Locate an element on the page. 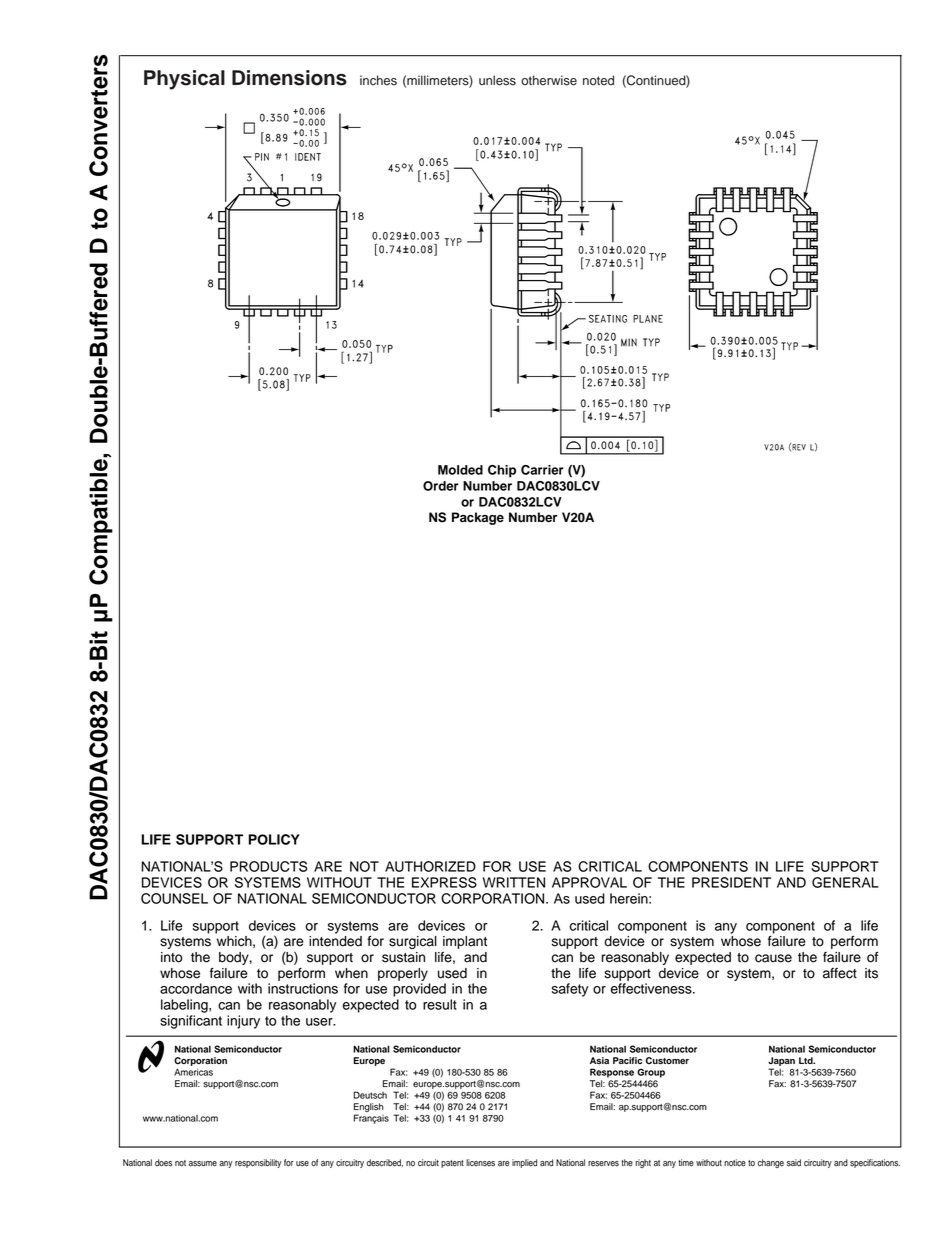 The width and height of the document is (952, 1233). responsibility is located at coordinates (258, 1163).
